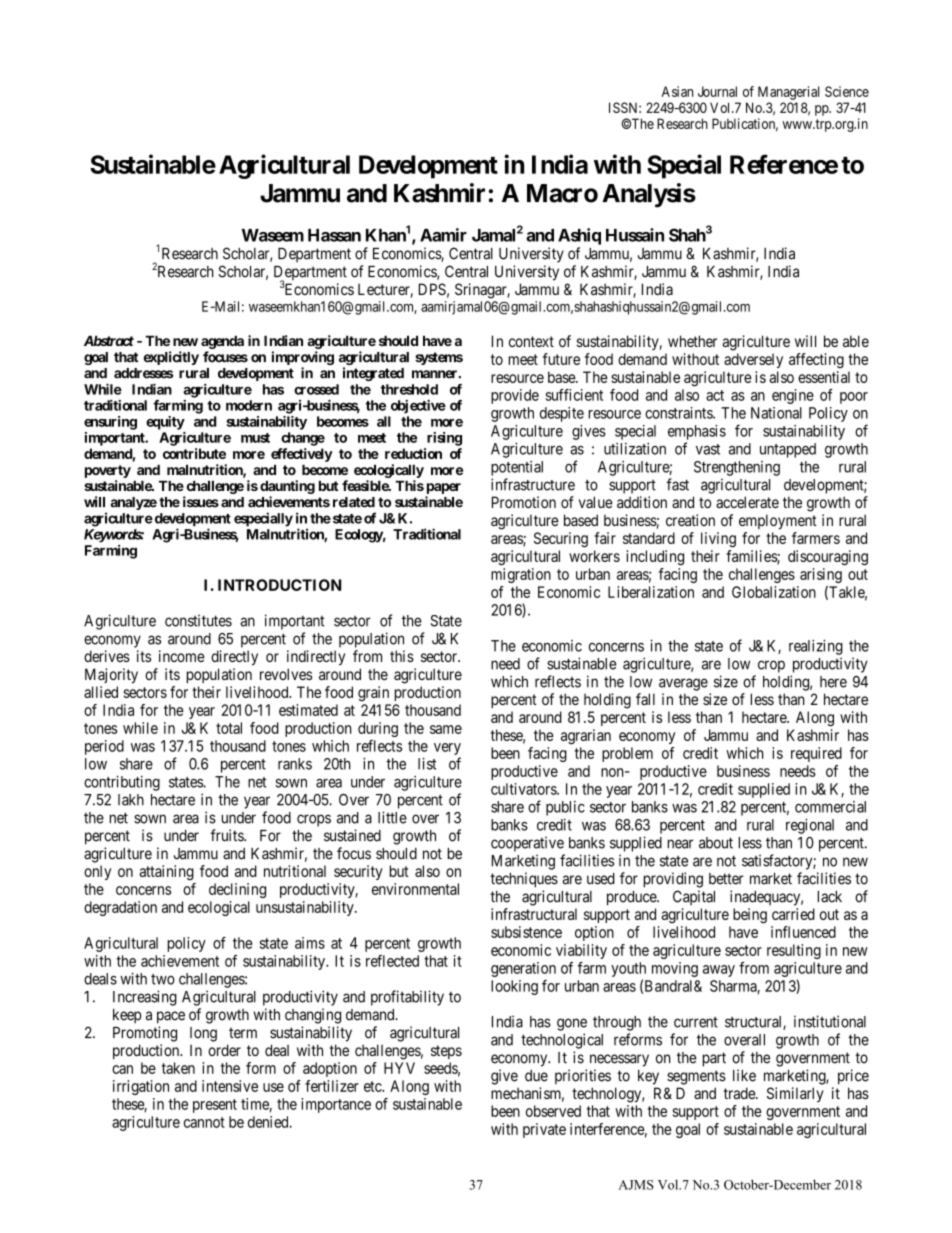 Image resolution: width=952 pixels, height=1233 pixels. Describe the element at coordinates (515, 396) in the screenshot. I see `provide` at that location.
